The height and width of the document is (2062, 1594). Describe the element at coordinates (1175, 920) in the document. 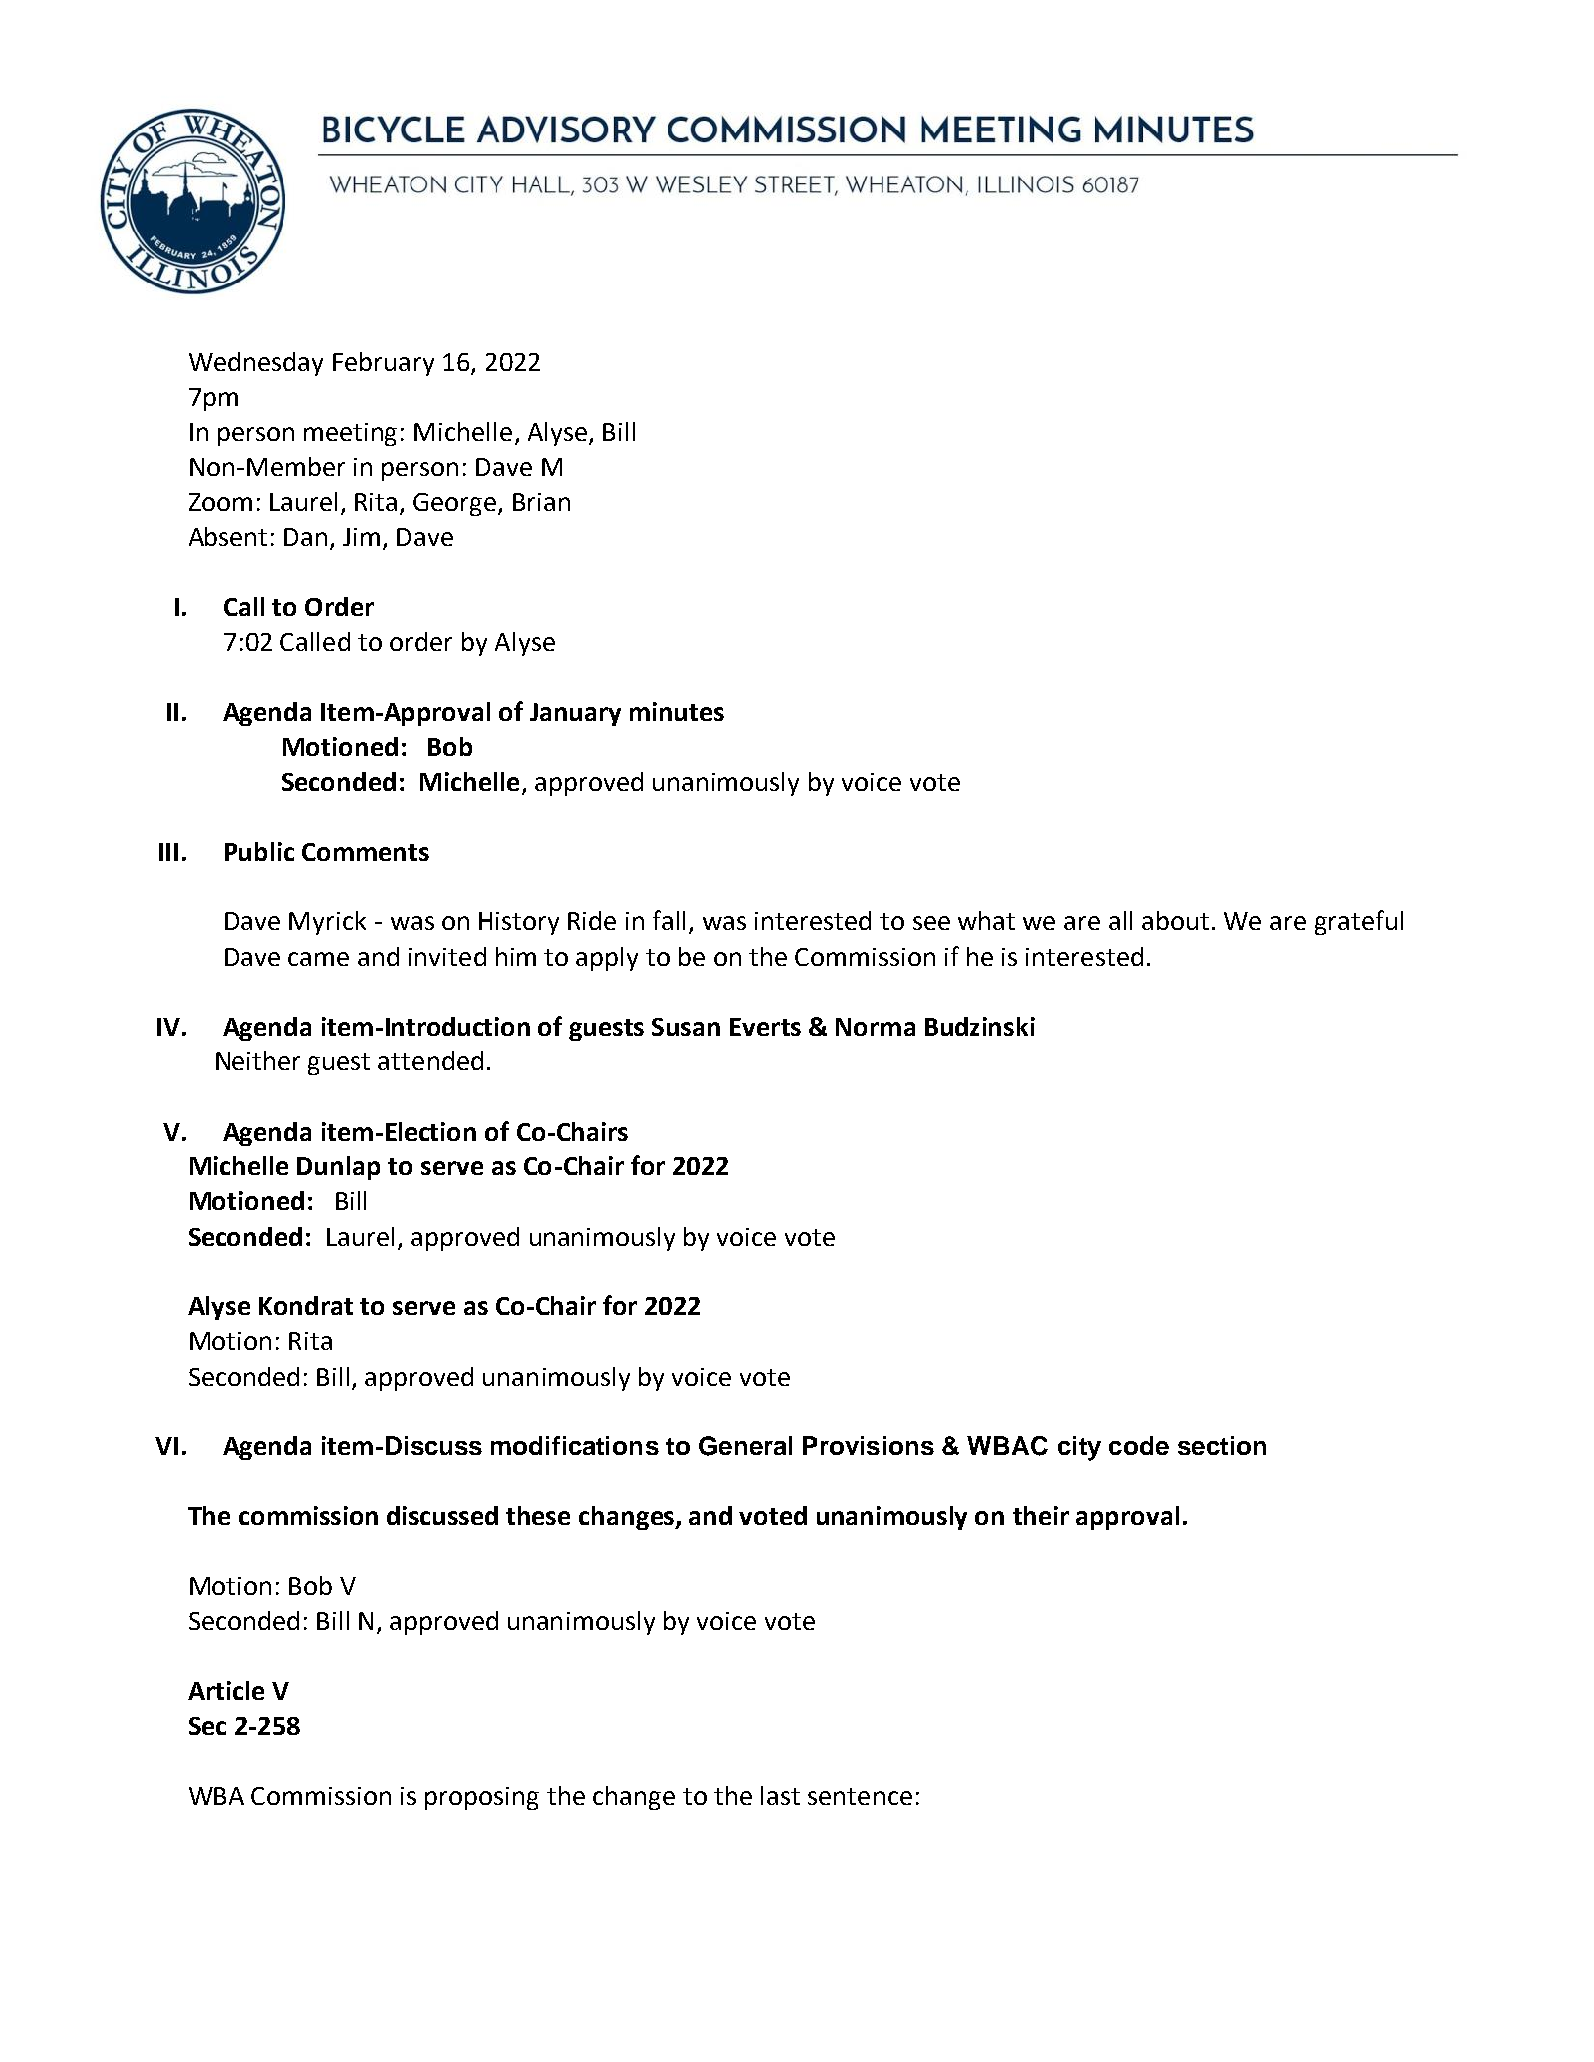

I see `about` at that location.
